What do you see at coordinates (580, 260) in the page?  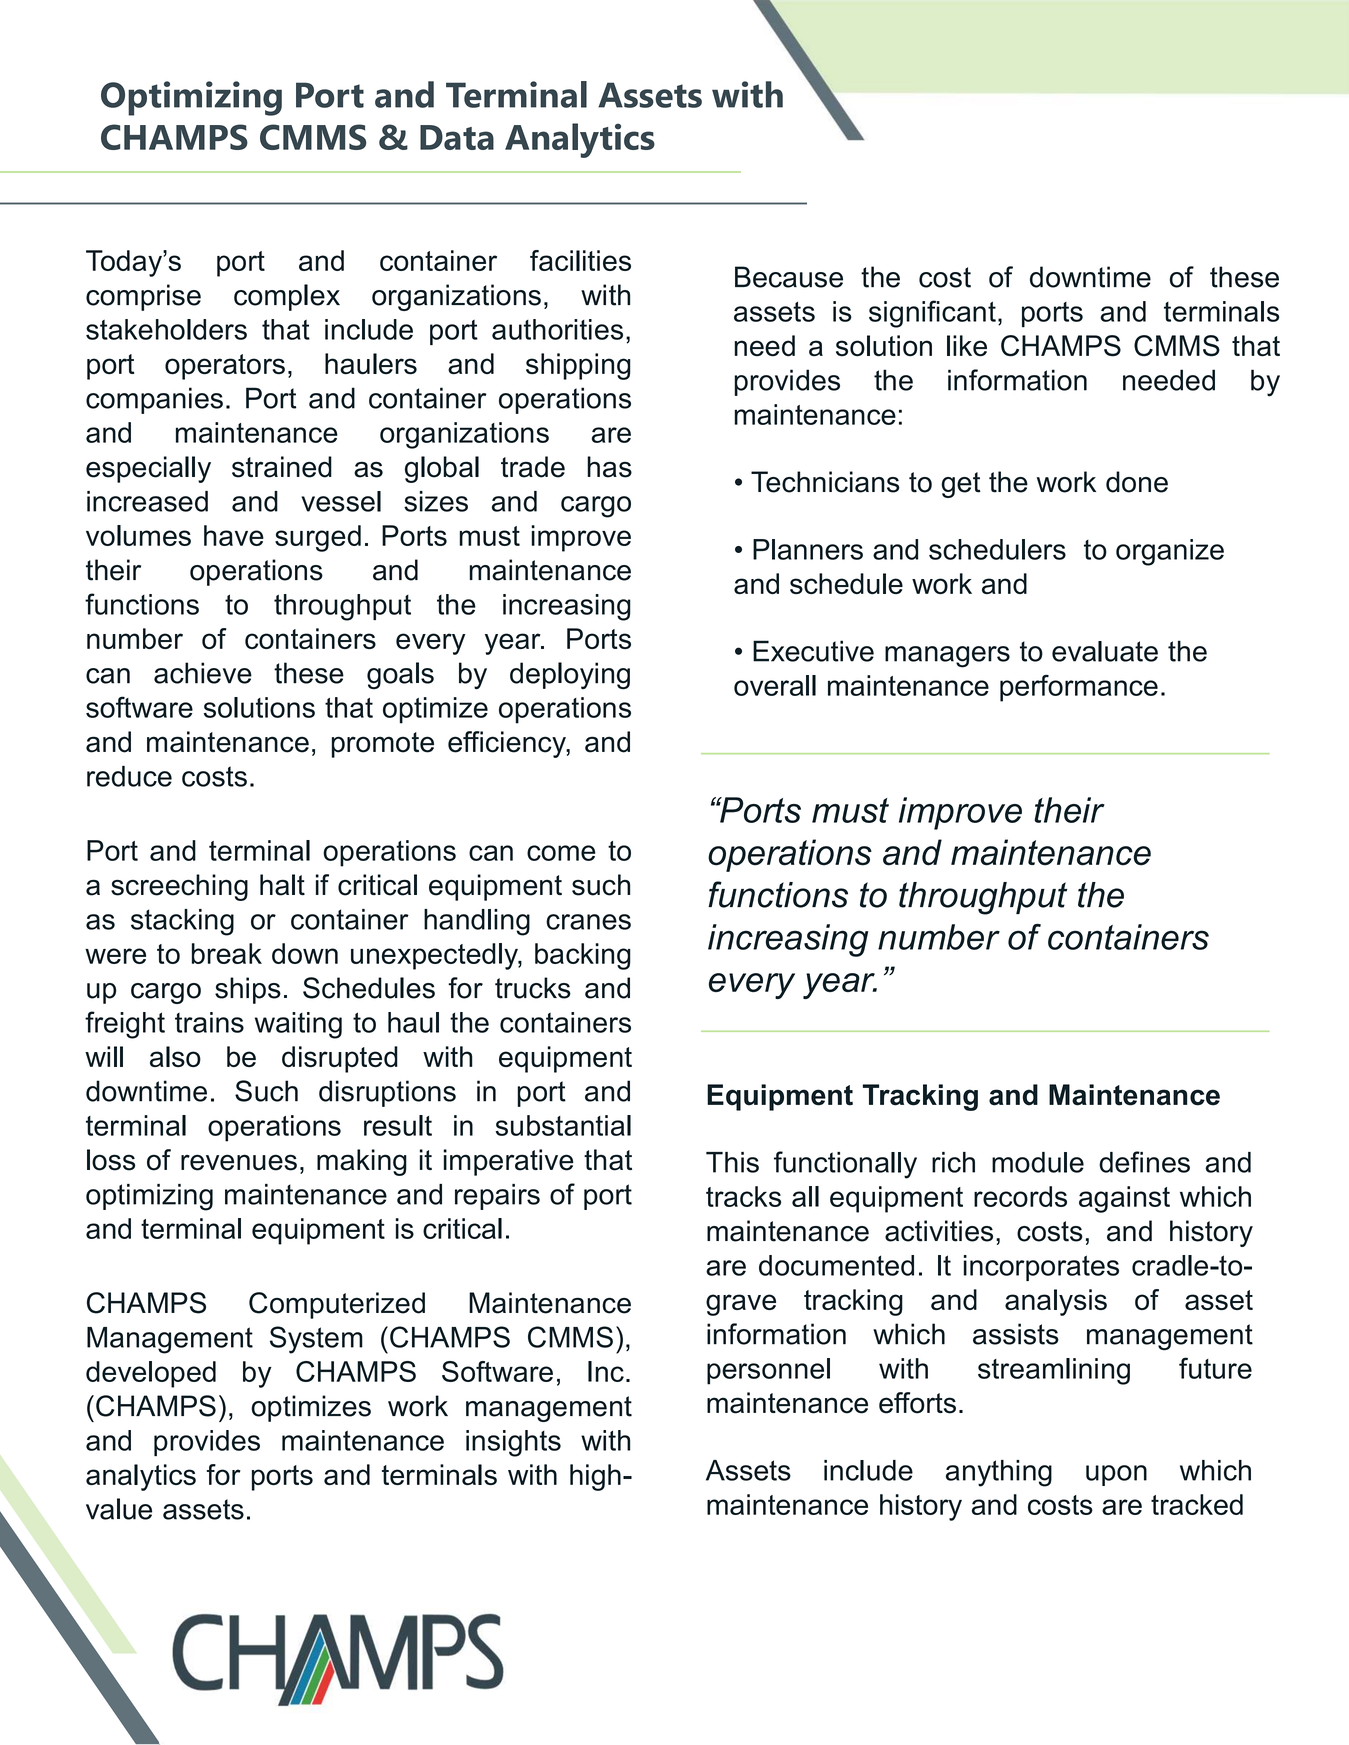 I see `facilities` at bounding box center [580, 260].
